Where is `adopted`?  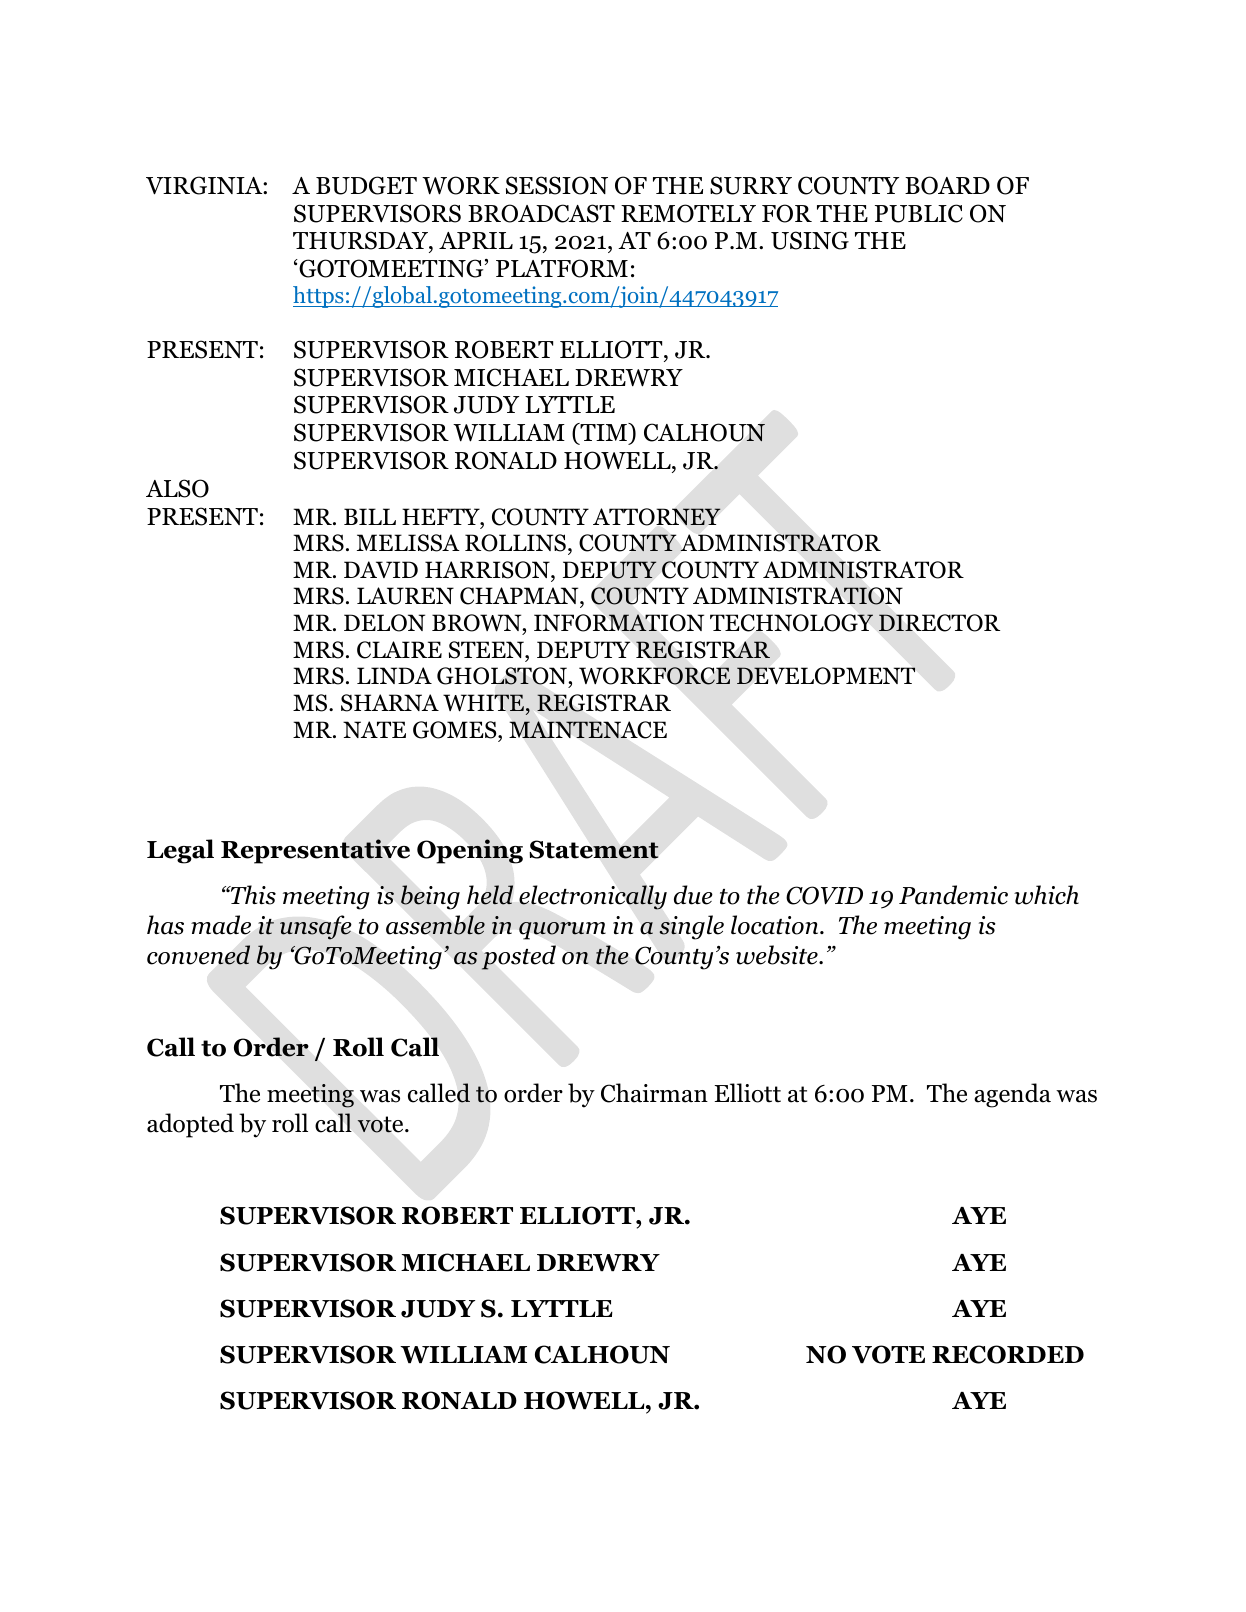
adopted is located at coordinates (190, 1125).
